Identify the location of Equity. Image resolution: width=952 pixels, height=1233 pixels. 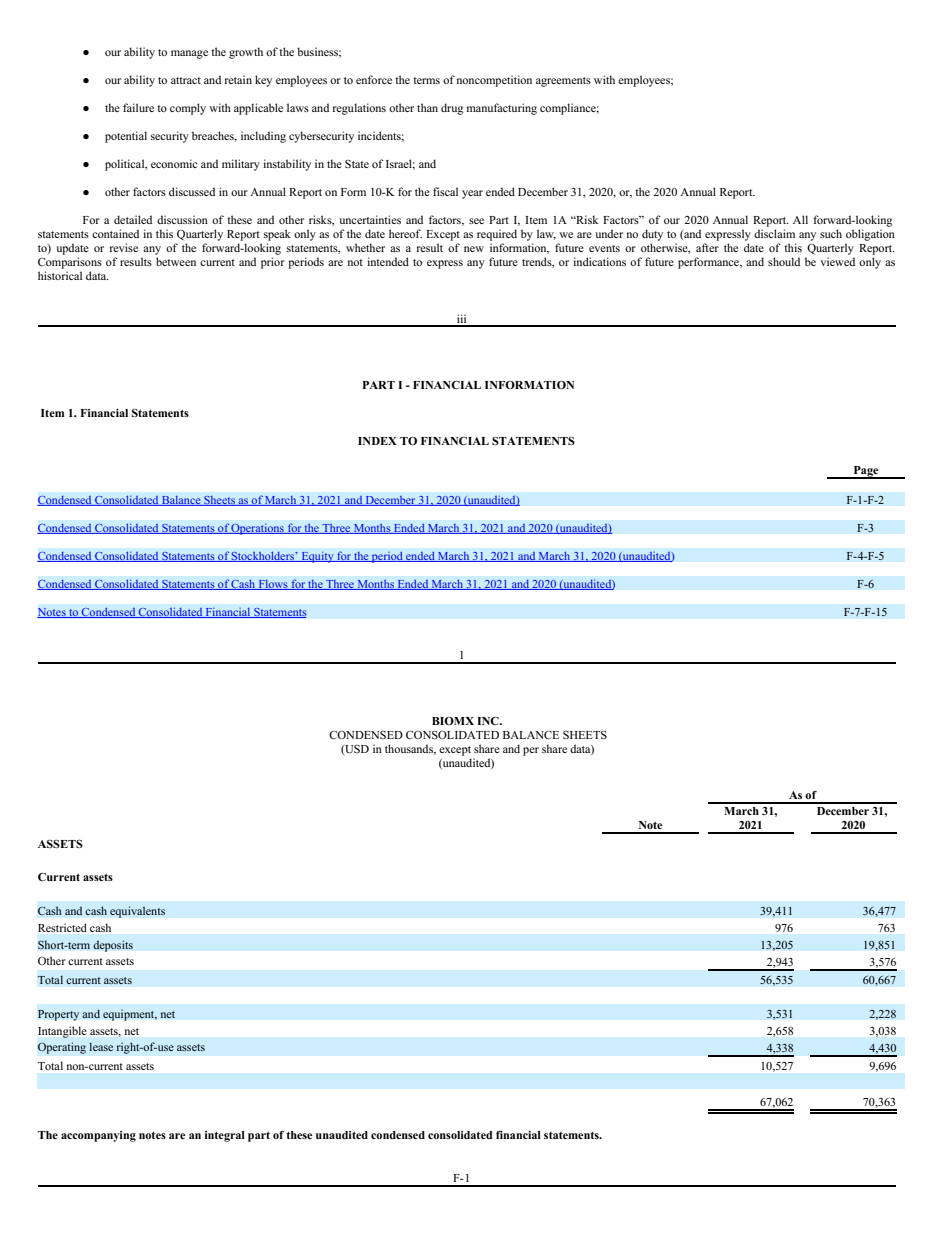
(317, 557).
